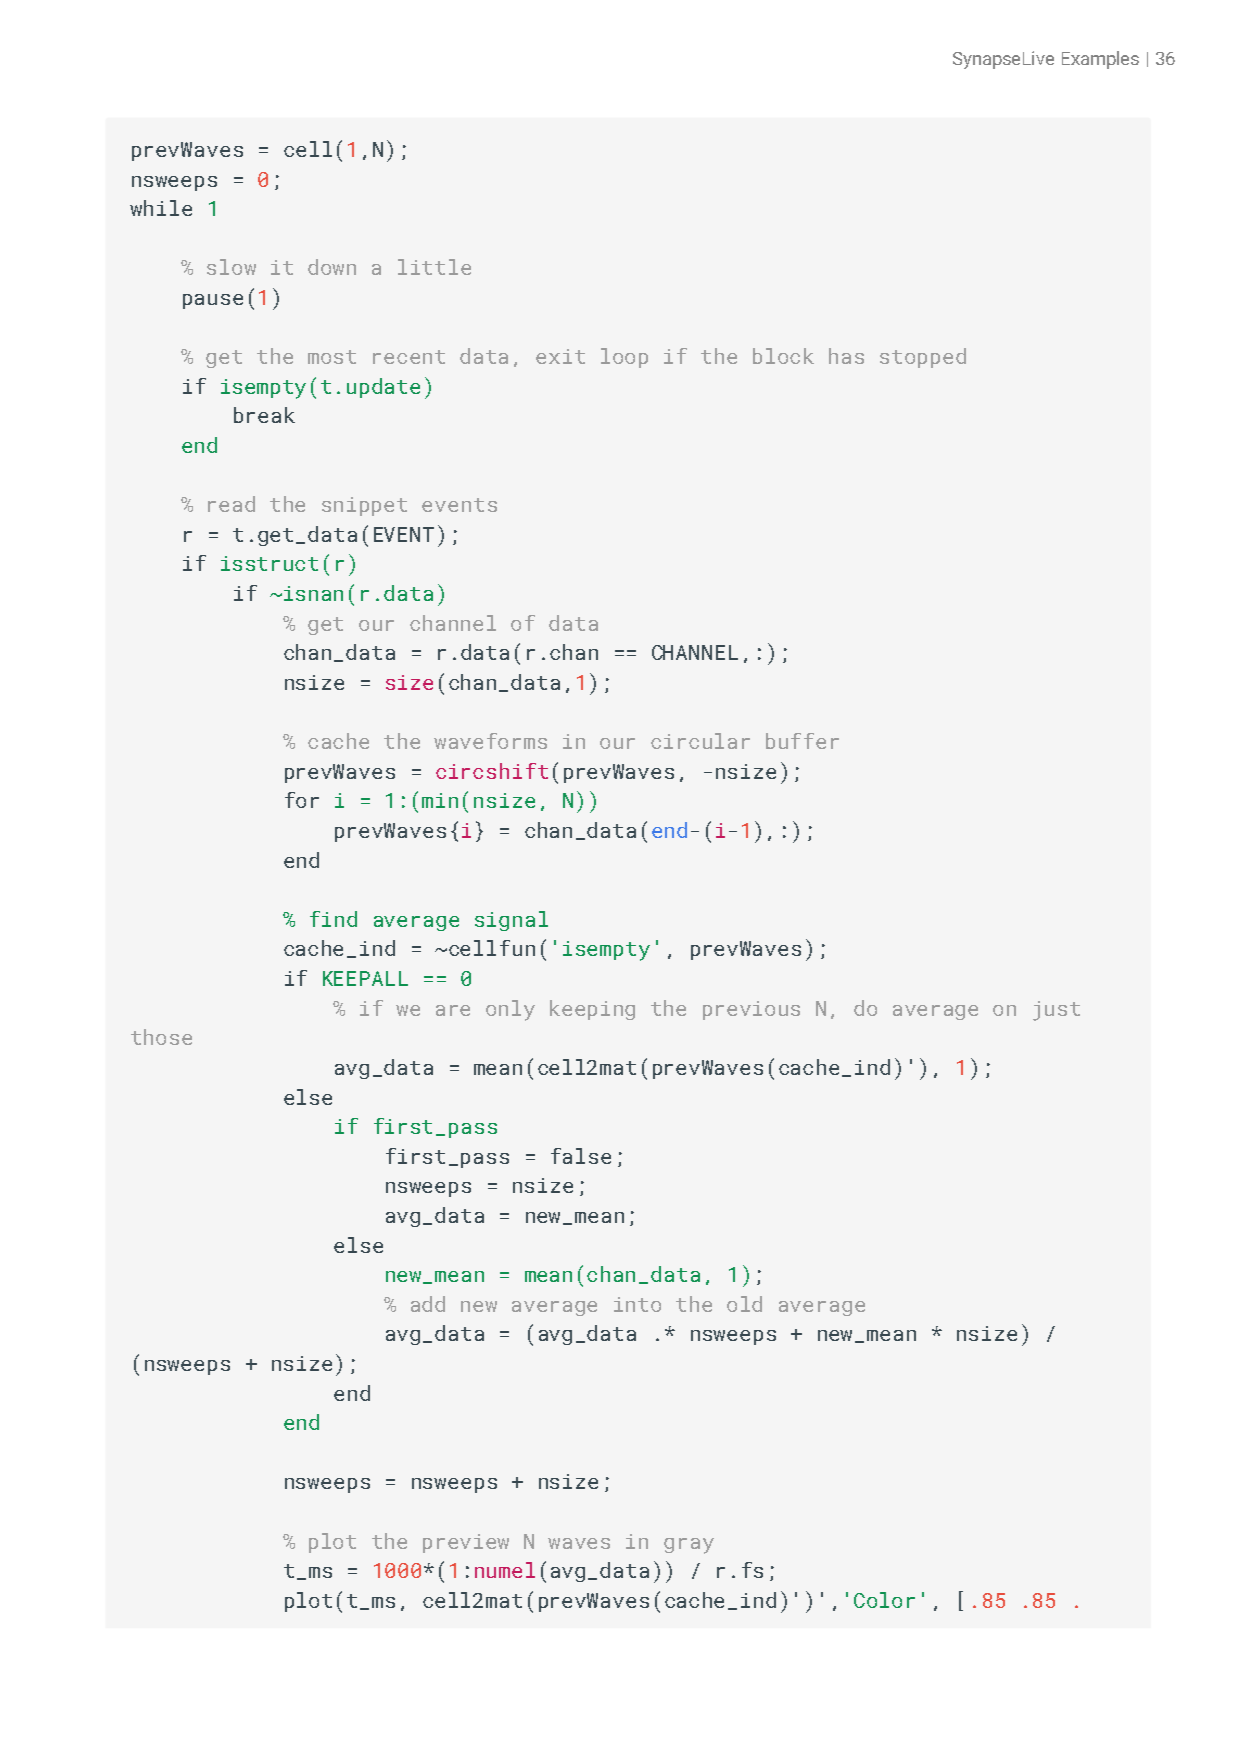 The width and height of the screenshot is (1234, 1744). What do you see at coordinates (1100, 60) in the screenshot?
I see `Examples` at bounding box center [1100, 60].
